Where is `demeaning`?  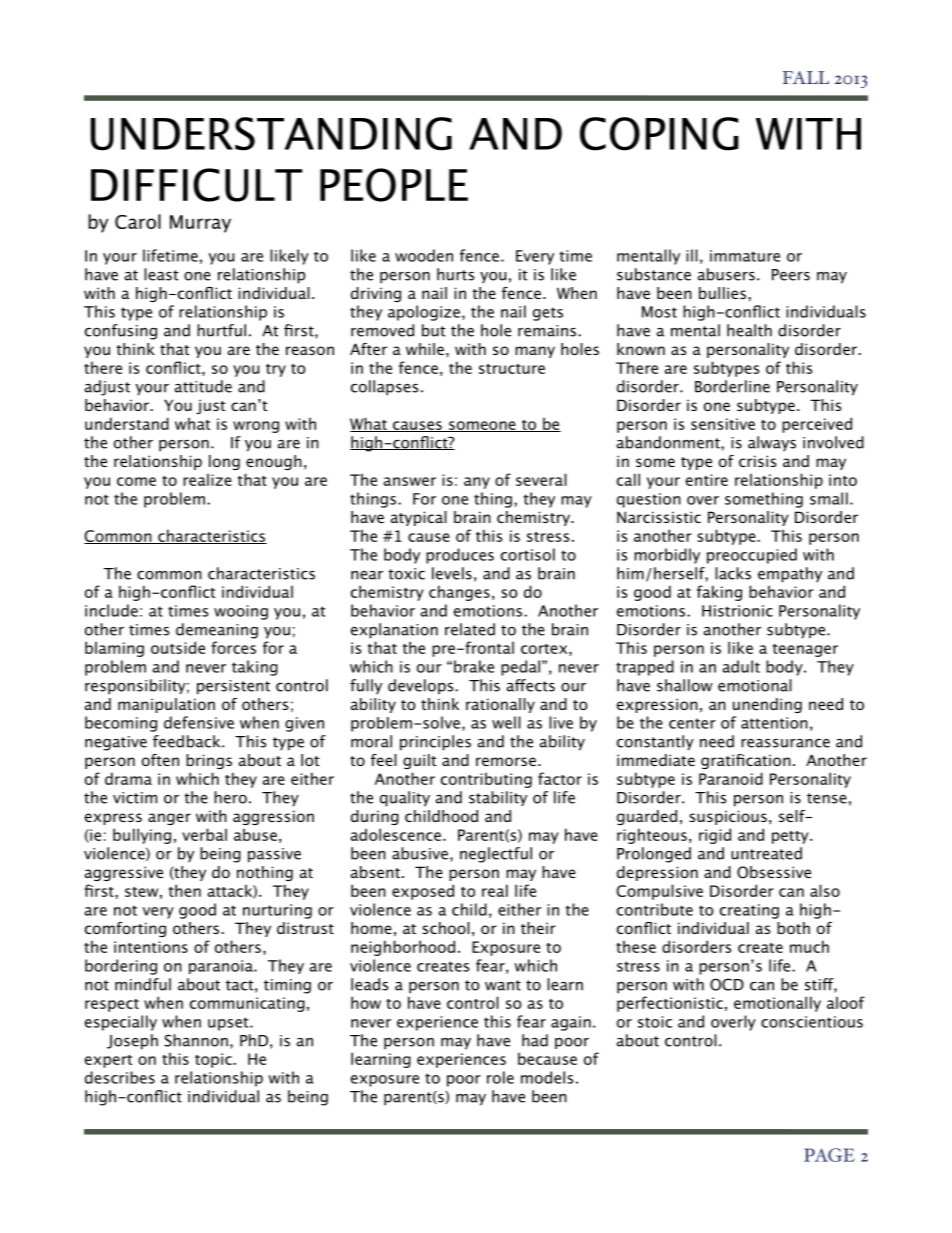 demeaning is located at coordinates (217, 631).
